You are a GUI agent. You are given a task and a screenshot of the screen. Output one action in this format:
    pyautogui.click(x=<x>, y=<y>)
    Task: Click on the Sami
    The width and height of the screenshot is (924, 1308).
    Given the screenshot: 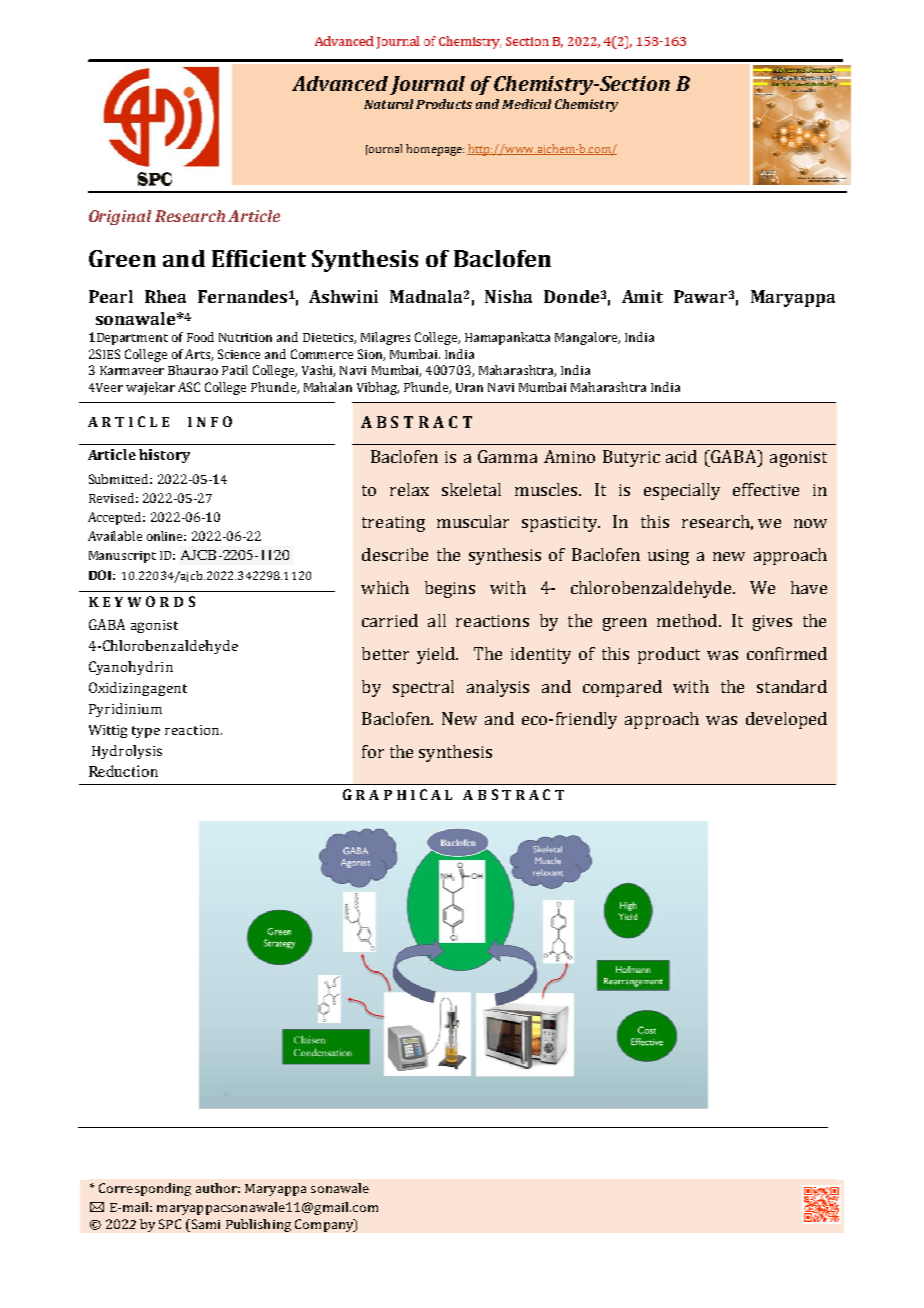 What is the action you would take?
    pyautogui.click(x=204, y=1224)
